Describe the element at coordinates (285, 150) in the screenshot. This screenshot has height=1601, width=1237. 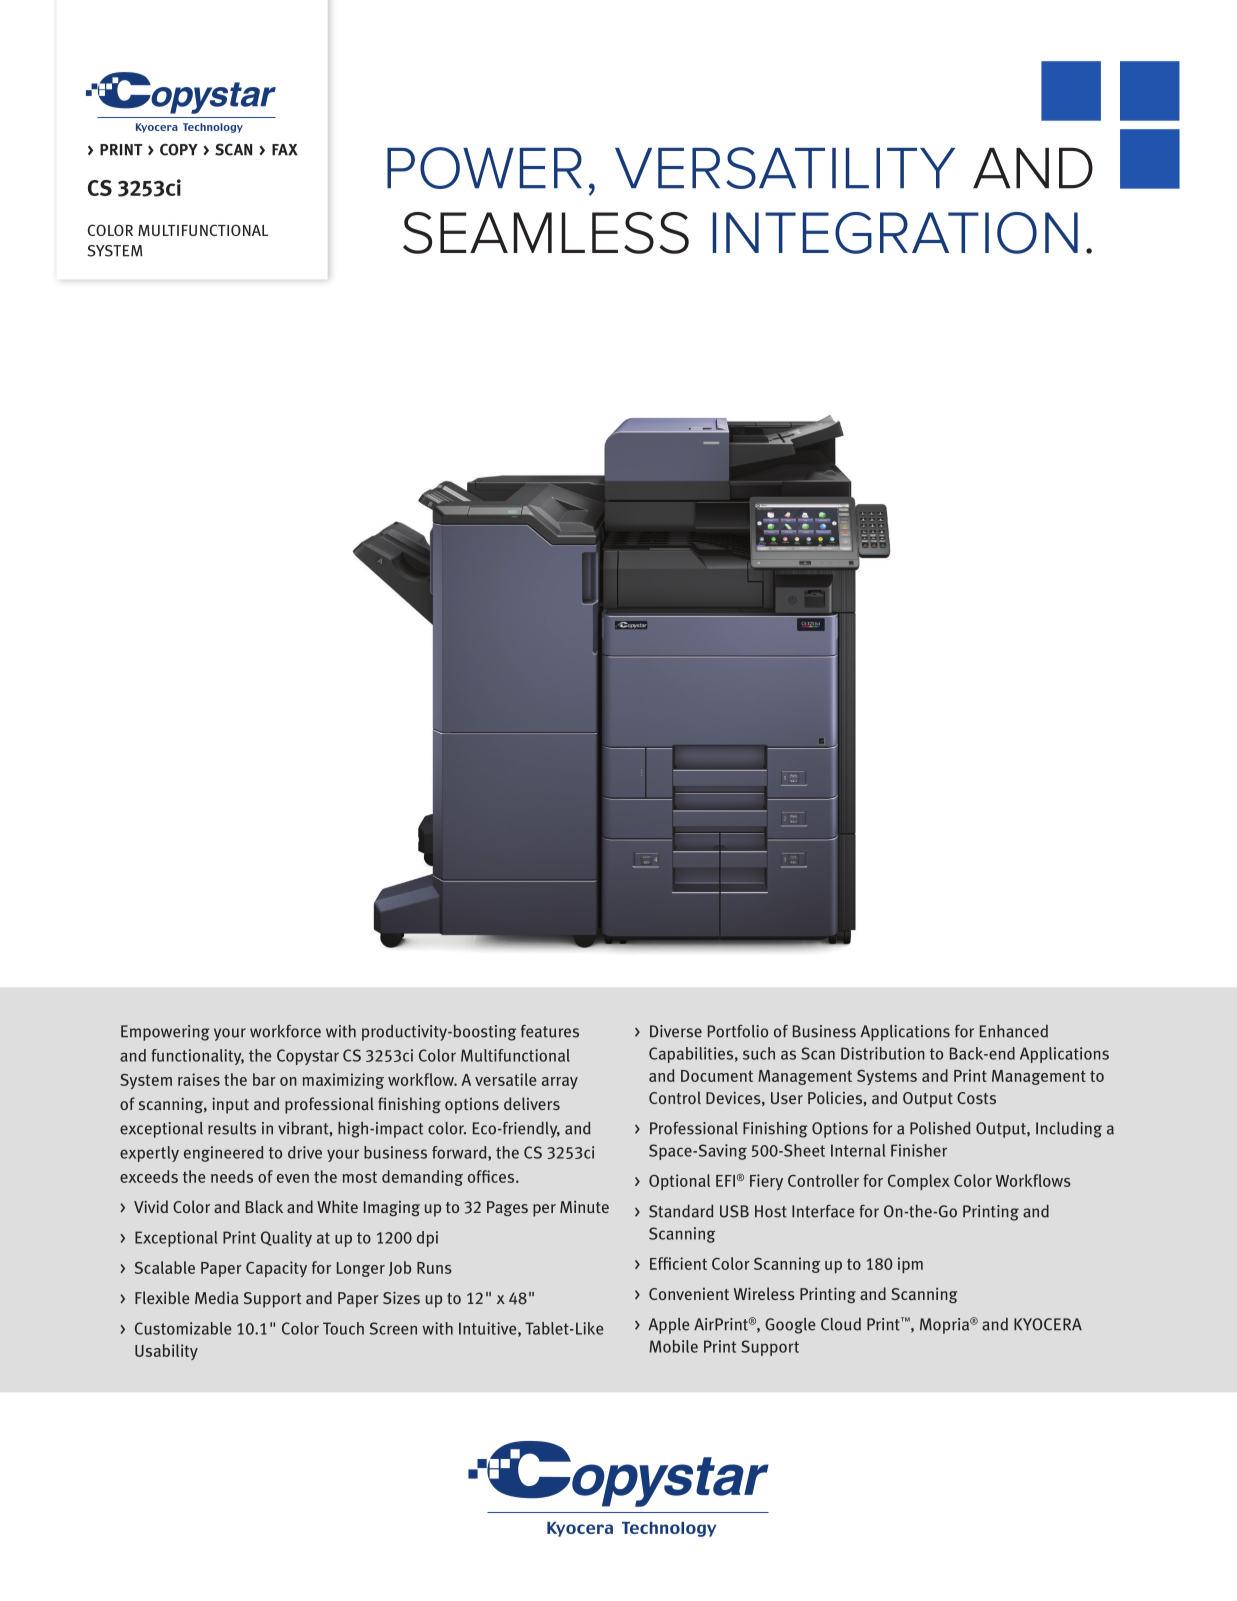
I see `FAX` at that location.
